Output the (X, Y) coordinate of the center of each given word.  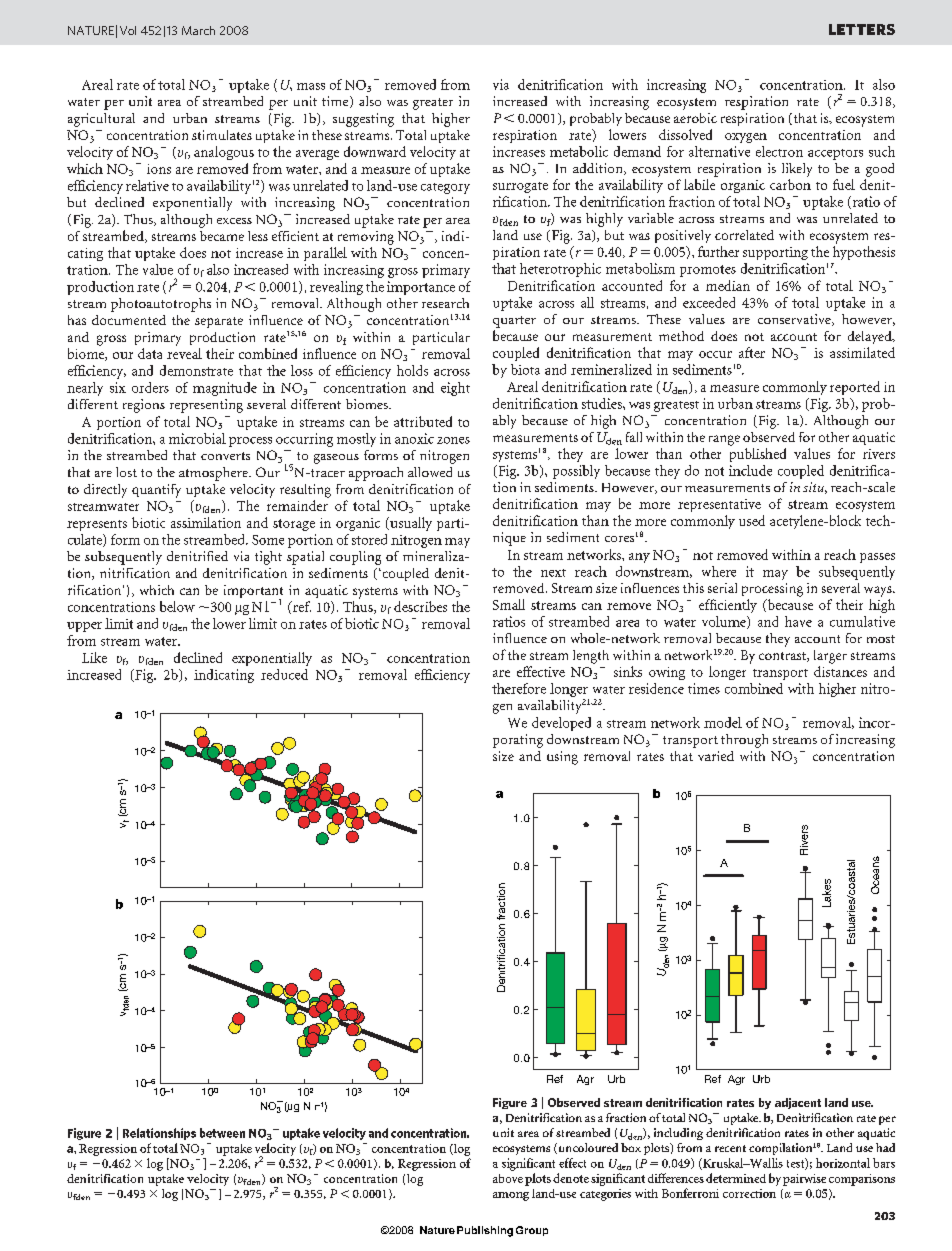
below (177, 606)
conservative (795, 320)
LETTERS (862, 29)
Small (509, 604)
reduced (284, 674)
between (222, 1133)
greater (433, 104)
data (150, 353)
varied (716, 756)
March (198, 30)
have (798, 621)
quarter (514, 322)
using (562, 758)
